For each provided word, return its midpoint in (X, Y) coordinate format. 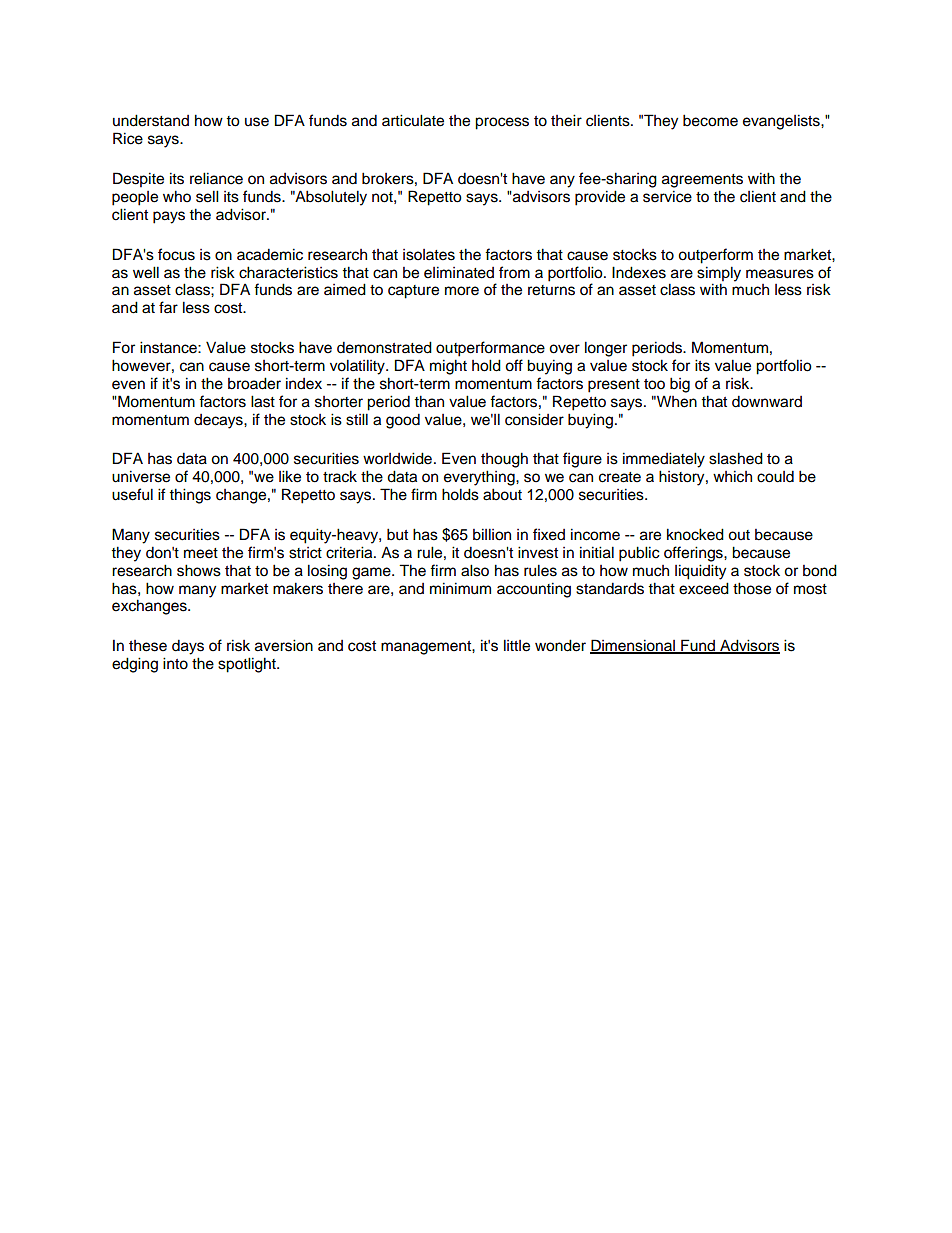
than (429, 401)
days (188, 647)
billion (492, 534)
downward (767, 401)
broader (254, 383)
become (710, 120)
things (190, 496)
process (502, 123)
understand (151, 120)
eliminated (459, 272)
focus (176, 254)
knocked (695, 534)
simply (719, 274)
